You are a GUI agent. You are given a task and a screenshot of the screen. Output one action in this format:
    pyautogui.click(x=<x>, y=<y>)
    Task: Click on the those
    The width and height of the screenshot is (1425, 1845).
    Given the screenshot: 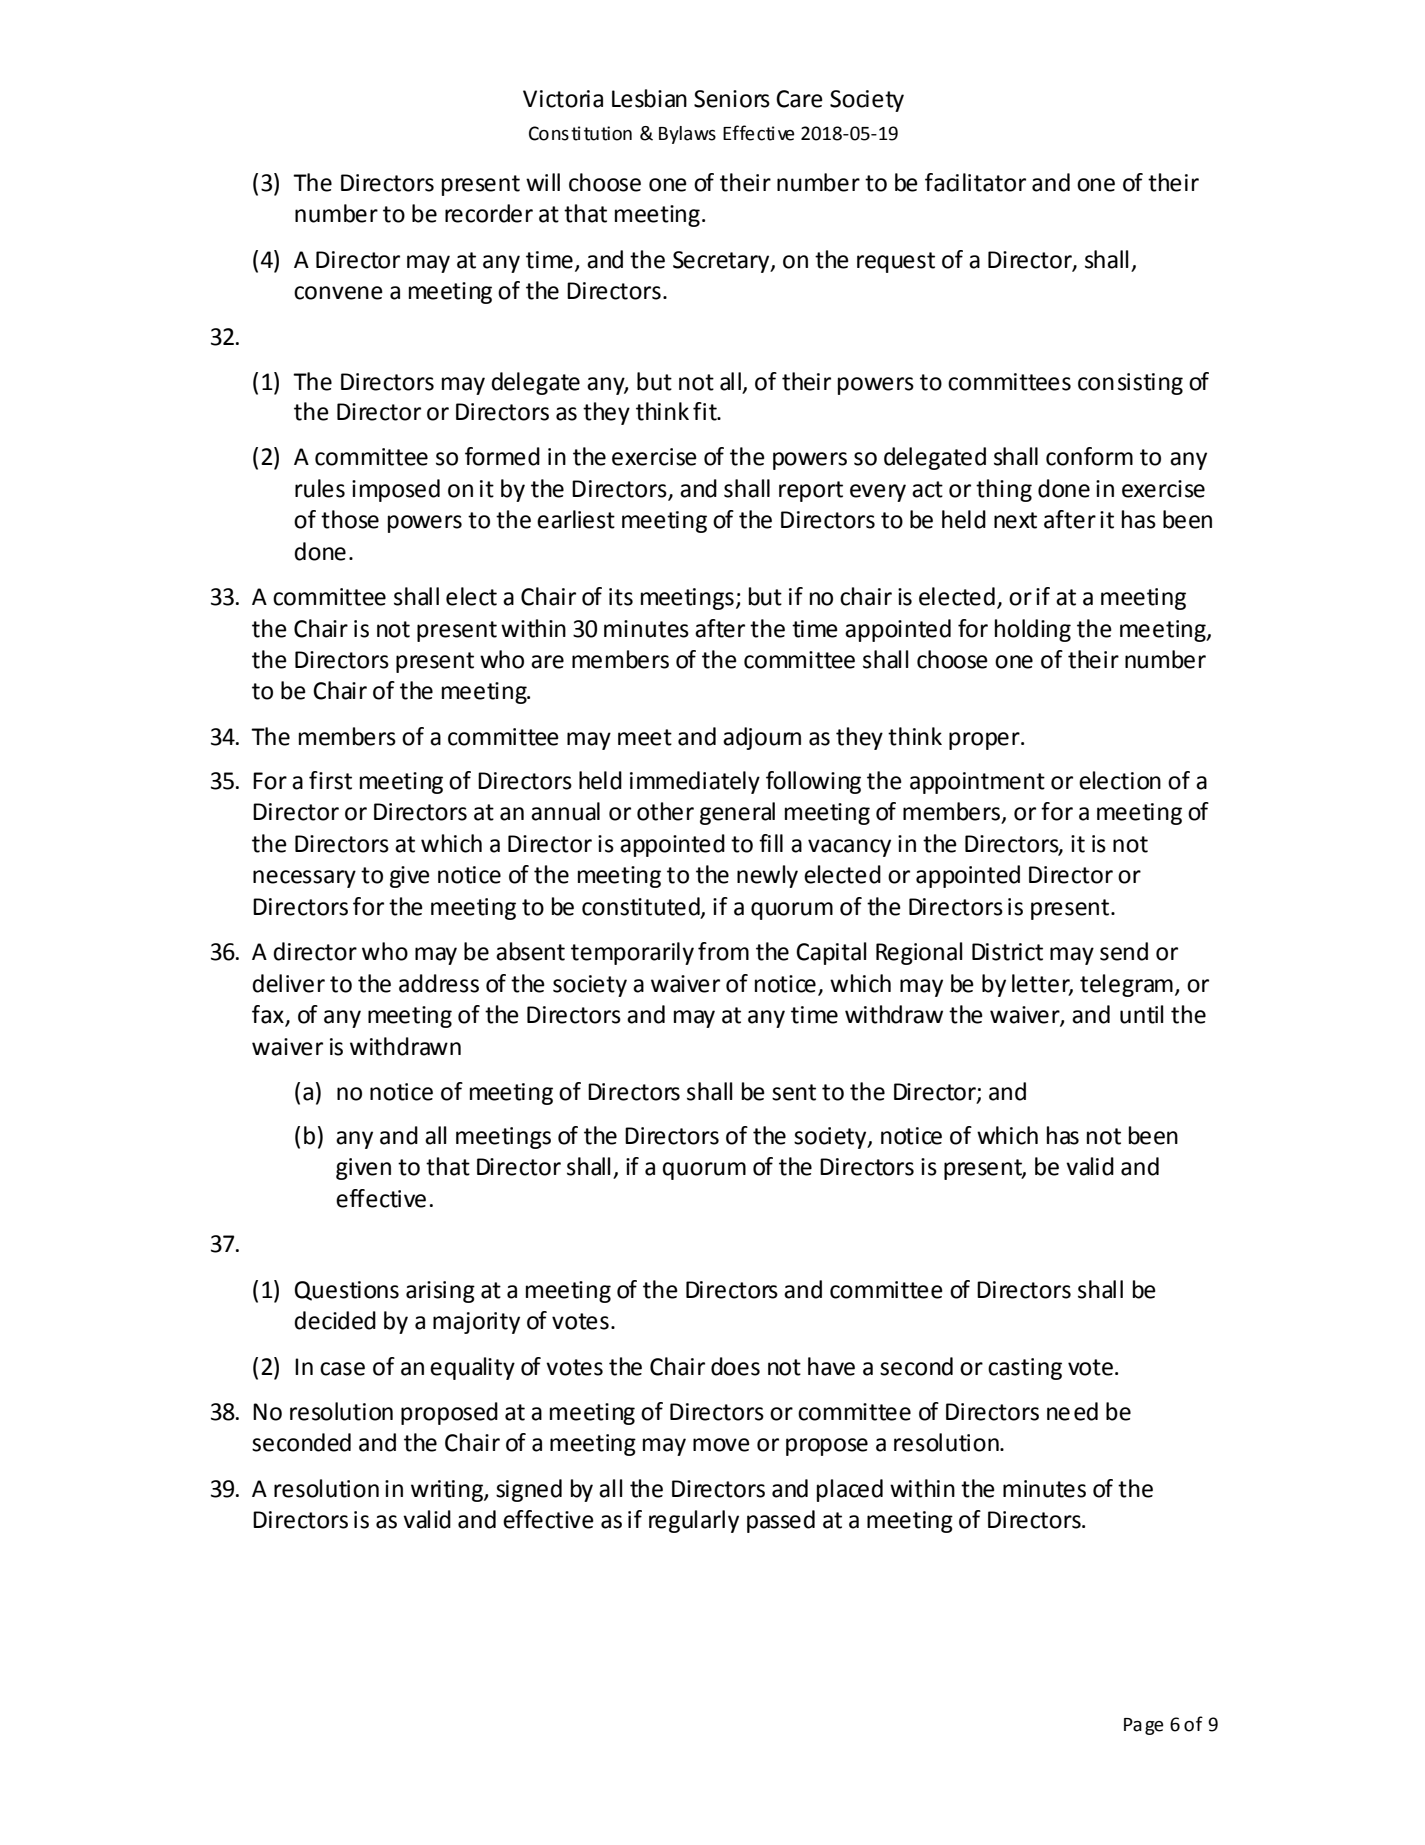 What is the action you would take?
    pyautogui.click(x=350, y=519)
